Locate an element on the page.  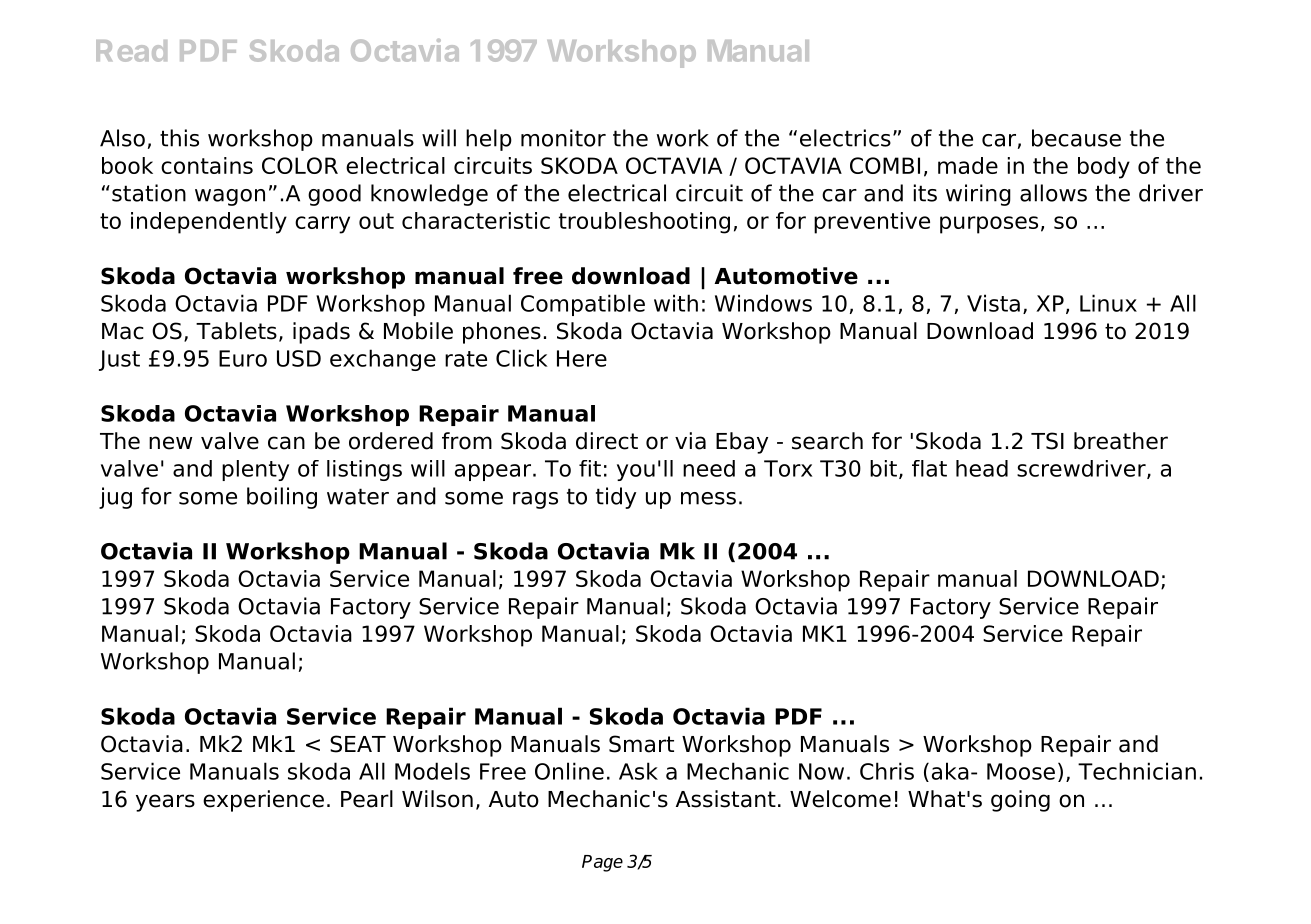
monitor is located at coordinates (563, 138).
